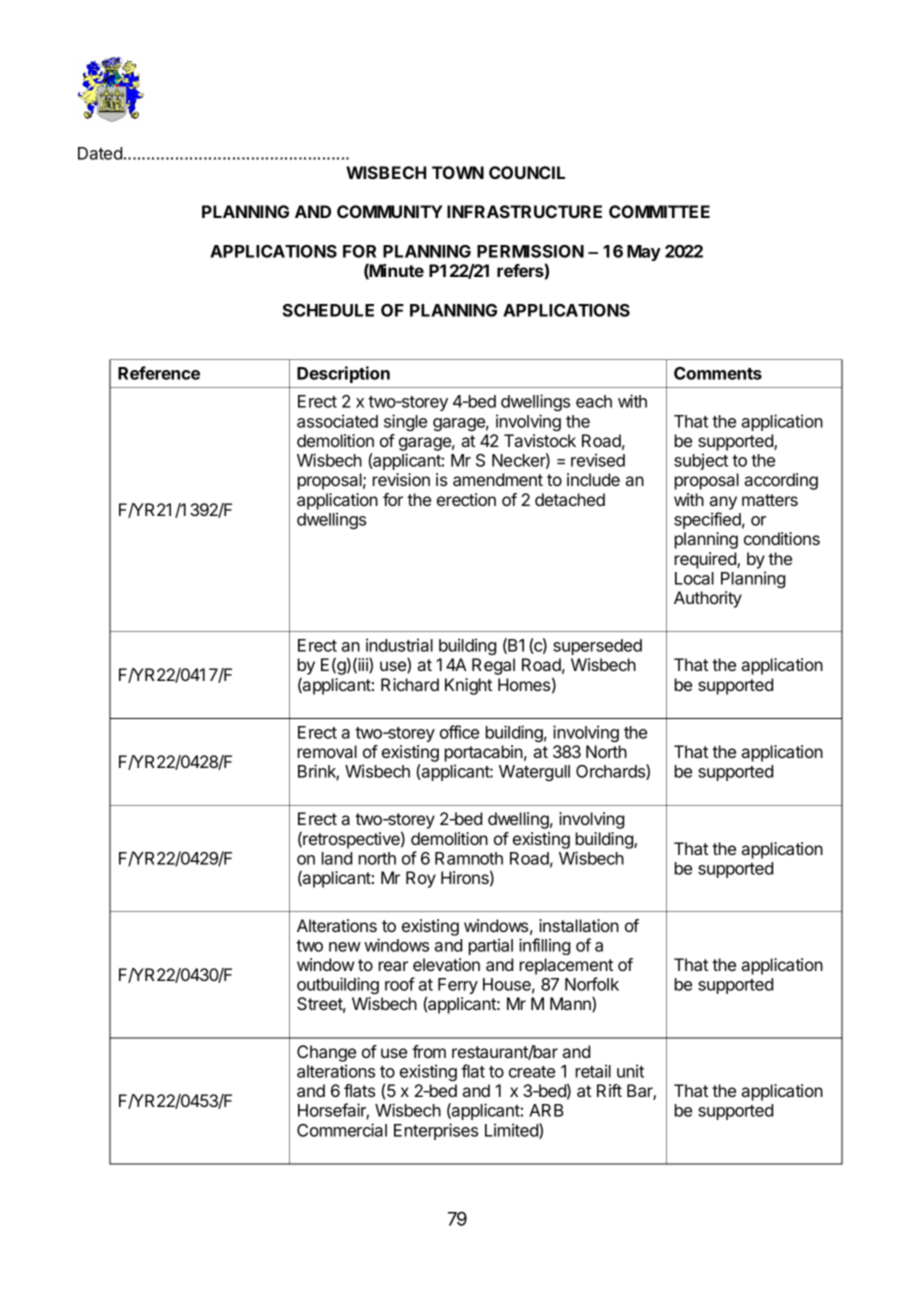  I want to click on Comments, so click(718, 373).
